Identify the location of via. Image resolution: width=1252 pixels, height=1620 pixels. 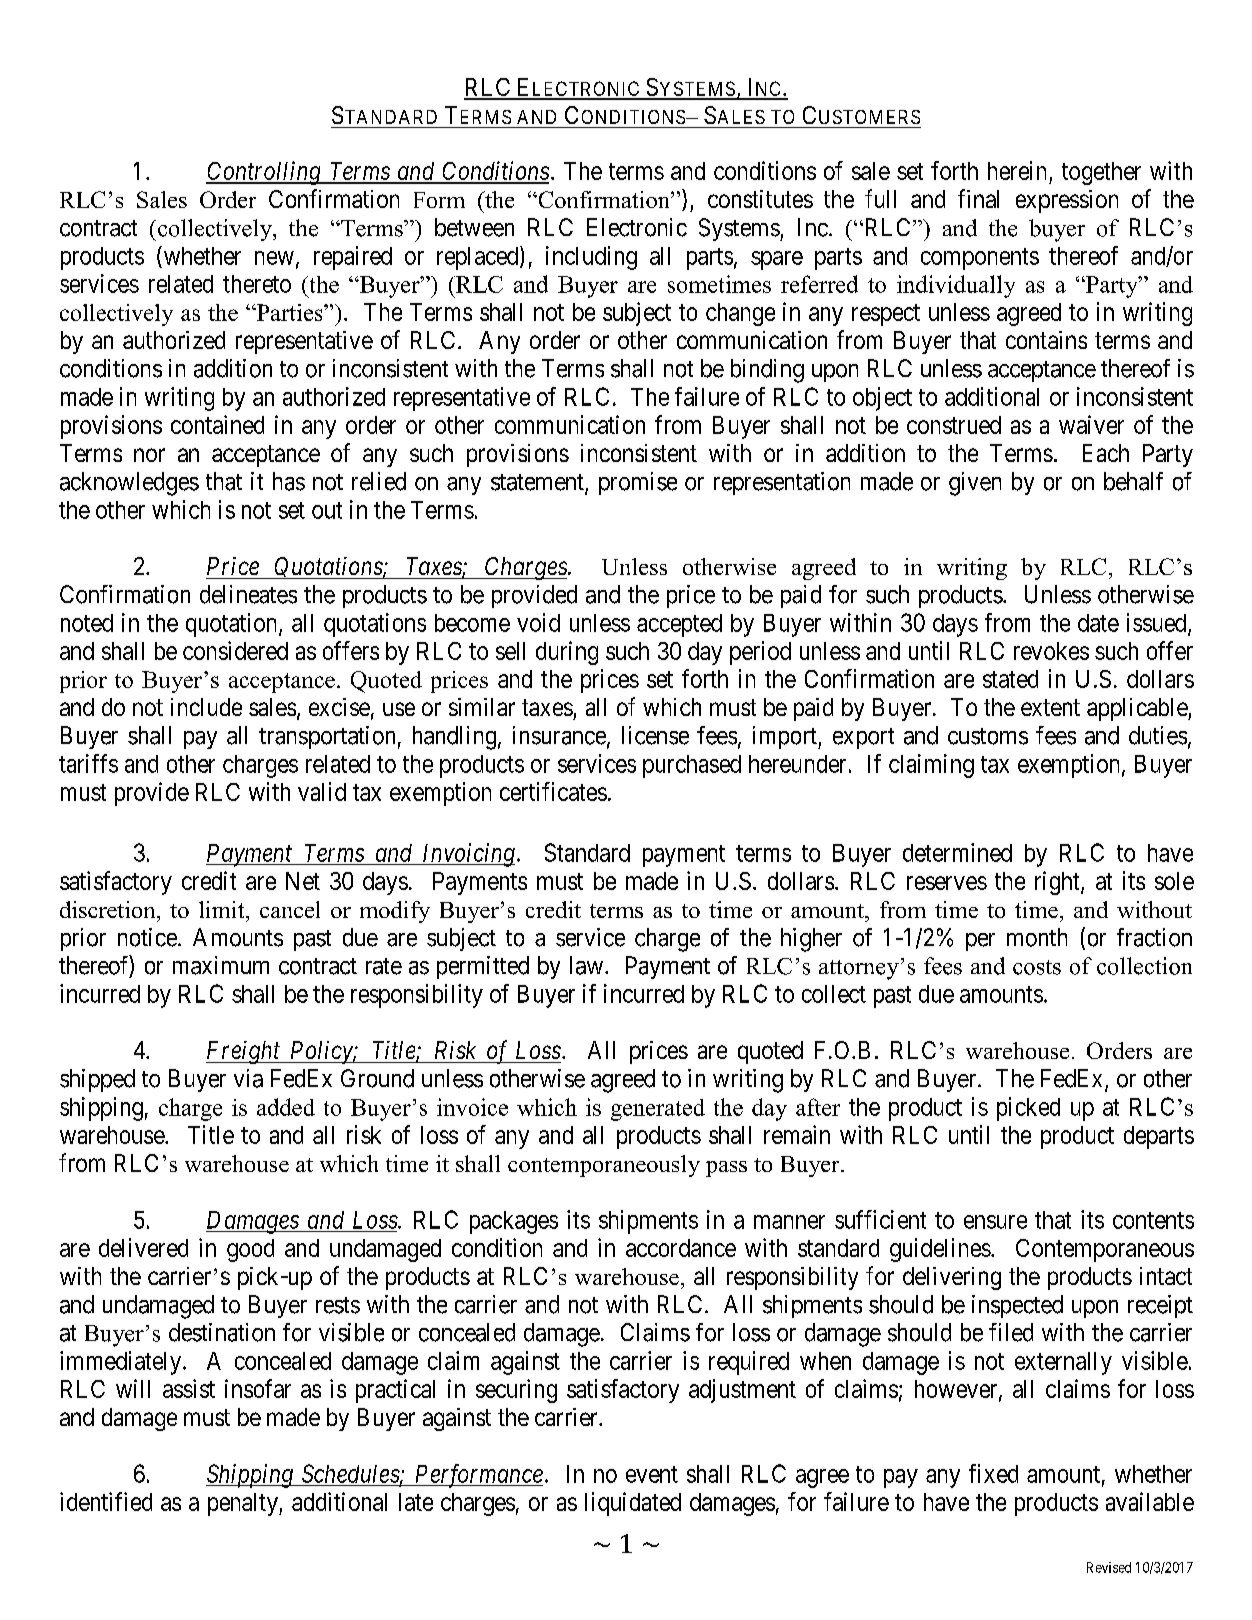
(248, 1078).
